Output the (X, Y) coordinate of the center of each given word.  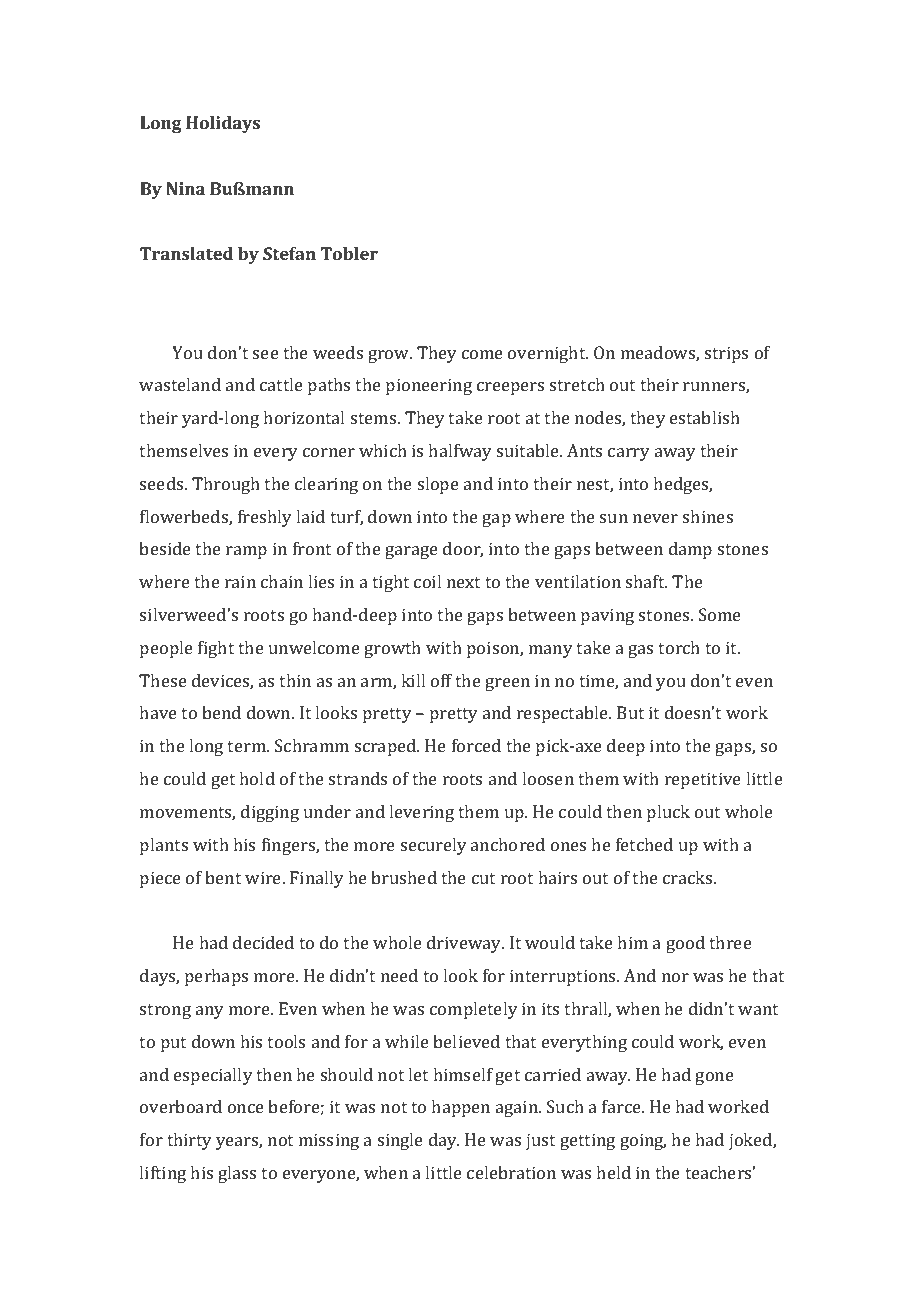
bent (223, 877)
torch (679, 647)
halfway (460, 452)
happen (460, 1108)
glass (237, 1174)
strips (726, 354)
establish (705, 417)
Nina (185, 188)
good (685, 944)
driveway (465, 944)
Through (226, 485)
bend (221, 712)
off (441, 680)
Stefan (289, 253)
